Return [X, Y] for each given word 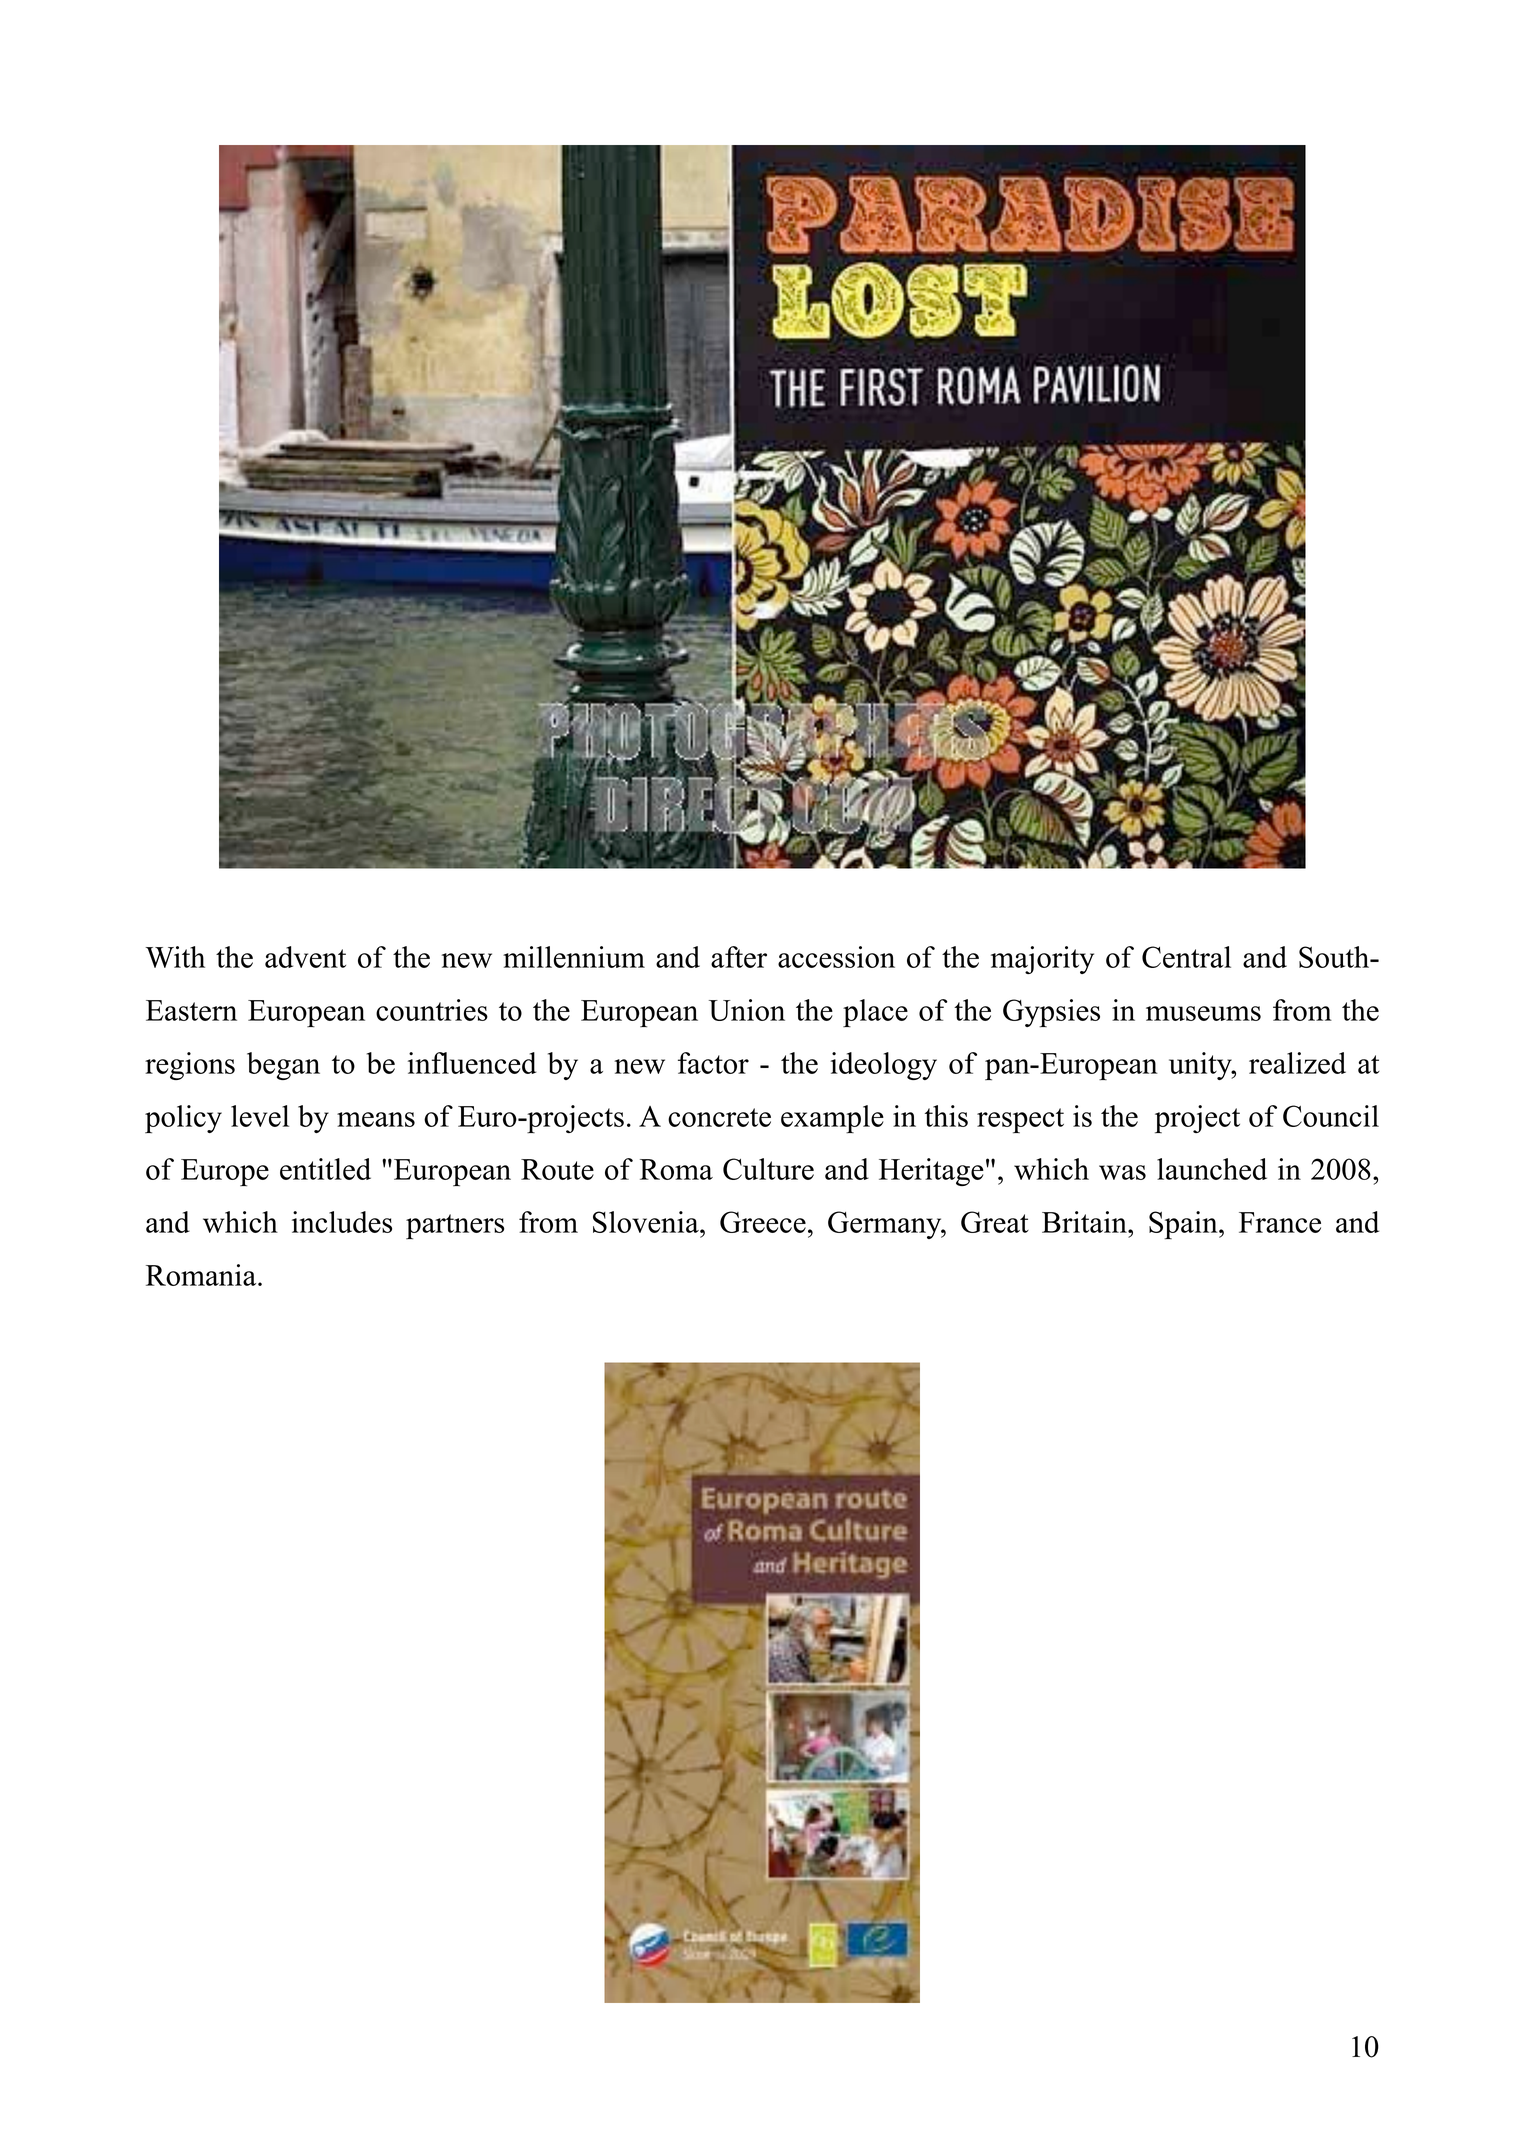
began [283, 1066]
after [739, 957]
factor [713, 1063]
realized [1297, 1063]
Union [747, 1010]
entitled [325, 1169]
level [260, 1116]
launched [1212, 1169]
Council [1331, 1116]
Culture [768, 1169]
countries [432, 1010]
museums [1203, 1013]
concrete [719, 1117]
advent [305, 957]
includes [342, 1222]
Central [1186, 957]
